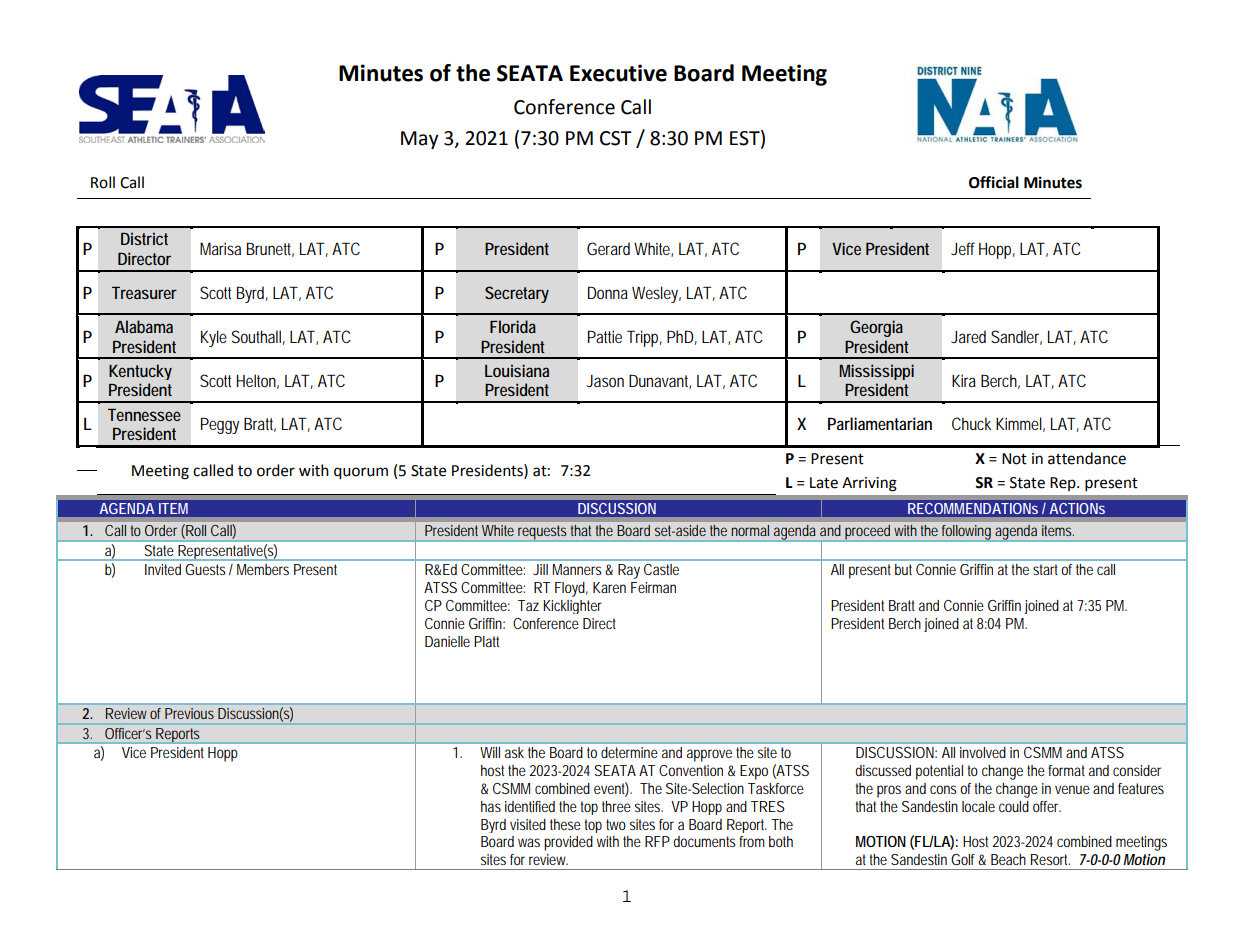 The image size is (1233, 952). What do you see at coordinates (263, 569) in the page?
I see `Members` at bounding box center [263, 569].
